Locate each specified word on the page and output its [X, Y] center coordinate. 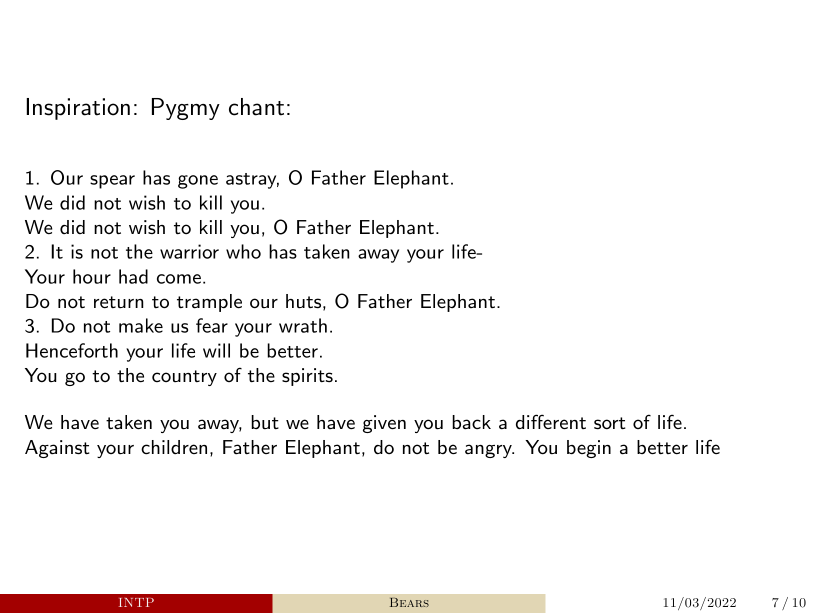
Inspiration [78, 109]
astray [252, 181]
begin [589, 449]
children [174, 447]
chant [256, 107]
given [384, 424]
